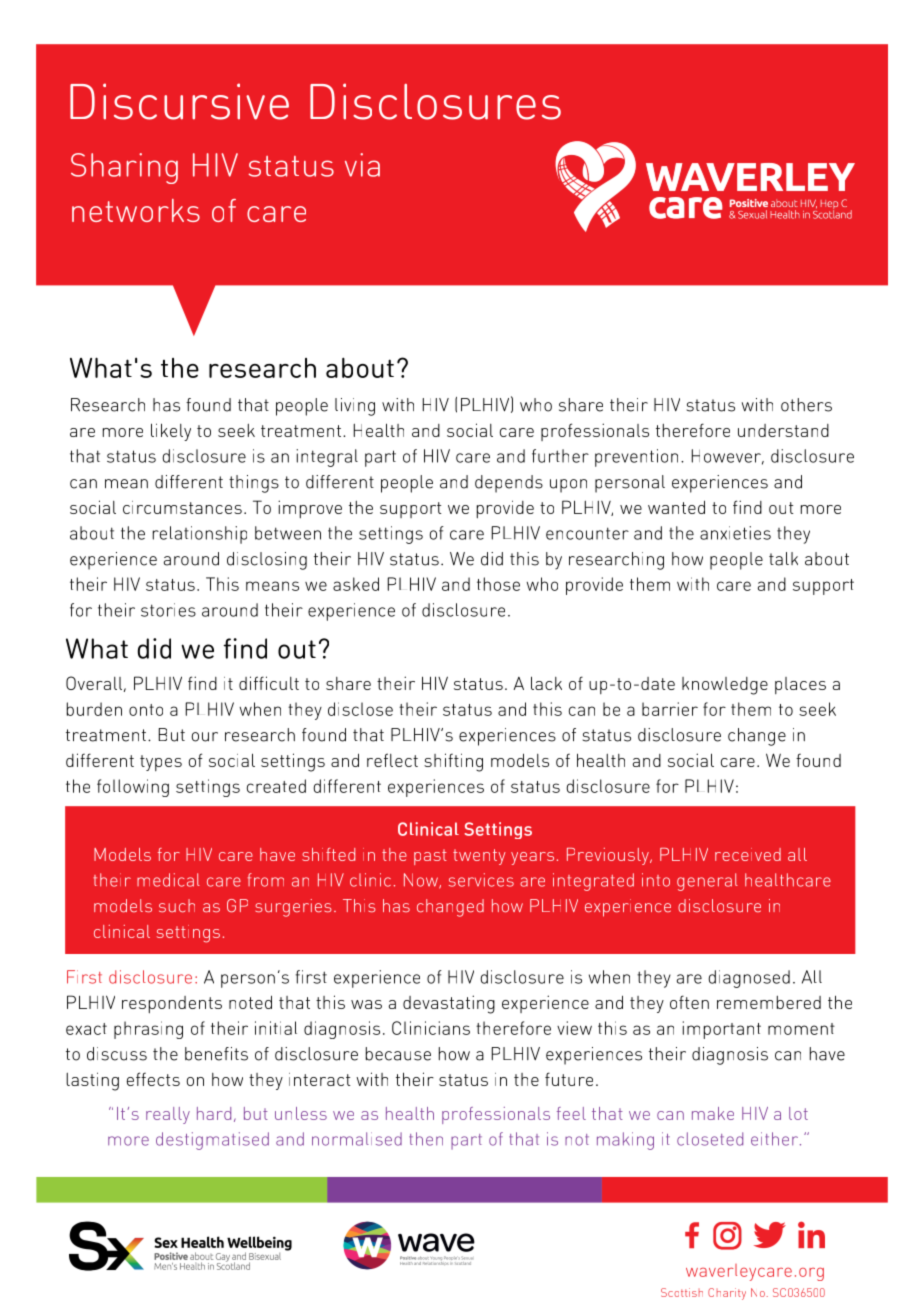 This page has width=924, height=1308. Describe the element at coordinates (735, 533) in the page. I see `anxieties` at that location.
